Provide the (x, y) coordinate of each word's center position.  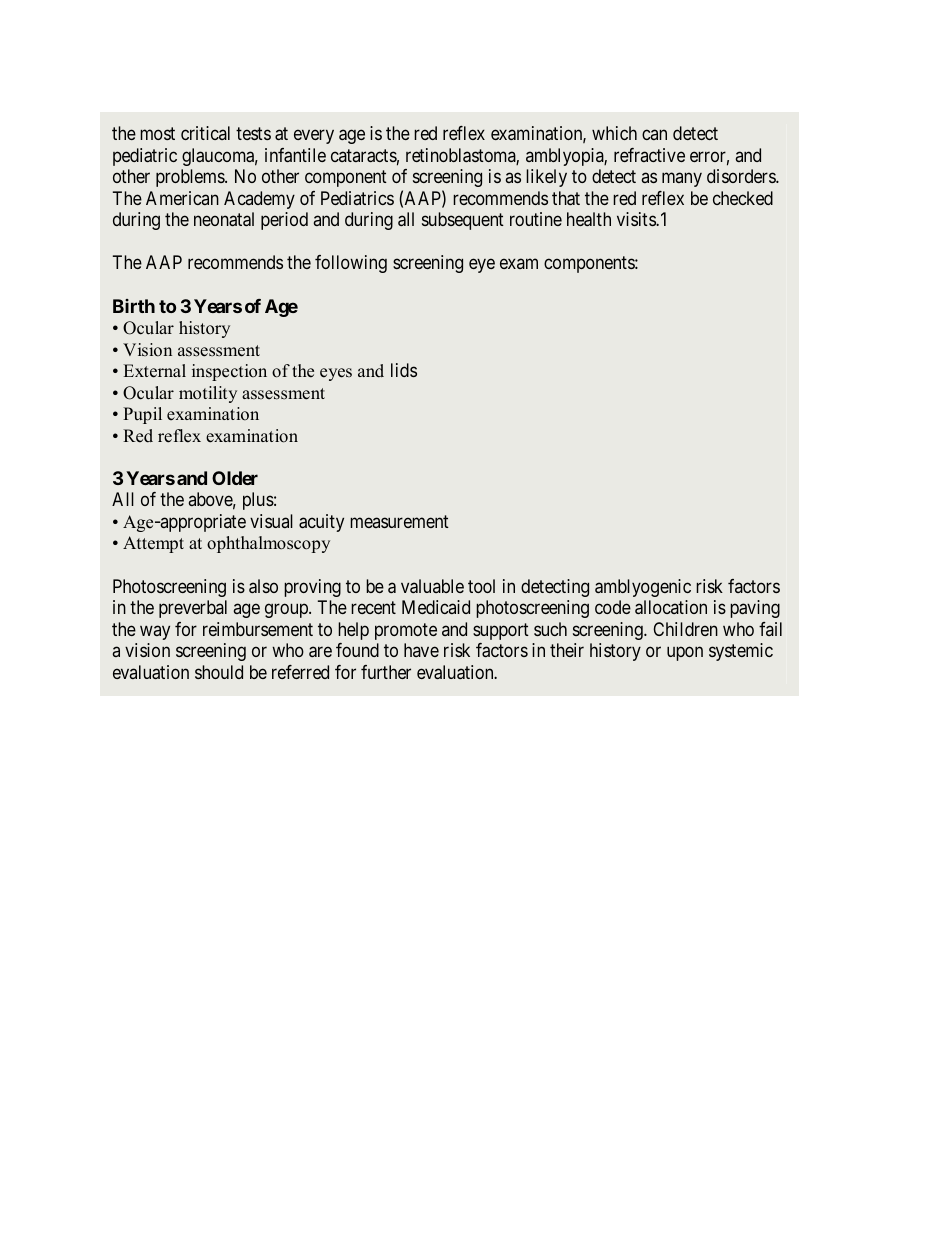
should (219, 672)
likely (546, 178)
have (421, 650)
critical (205, 133)
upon (685, 653)
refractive (649, 155)
